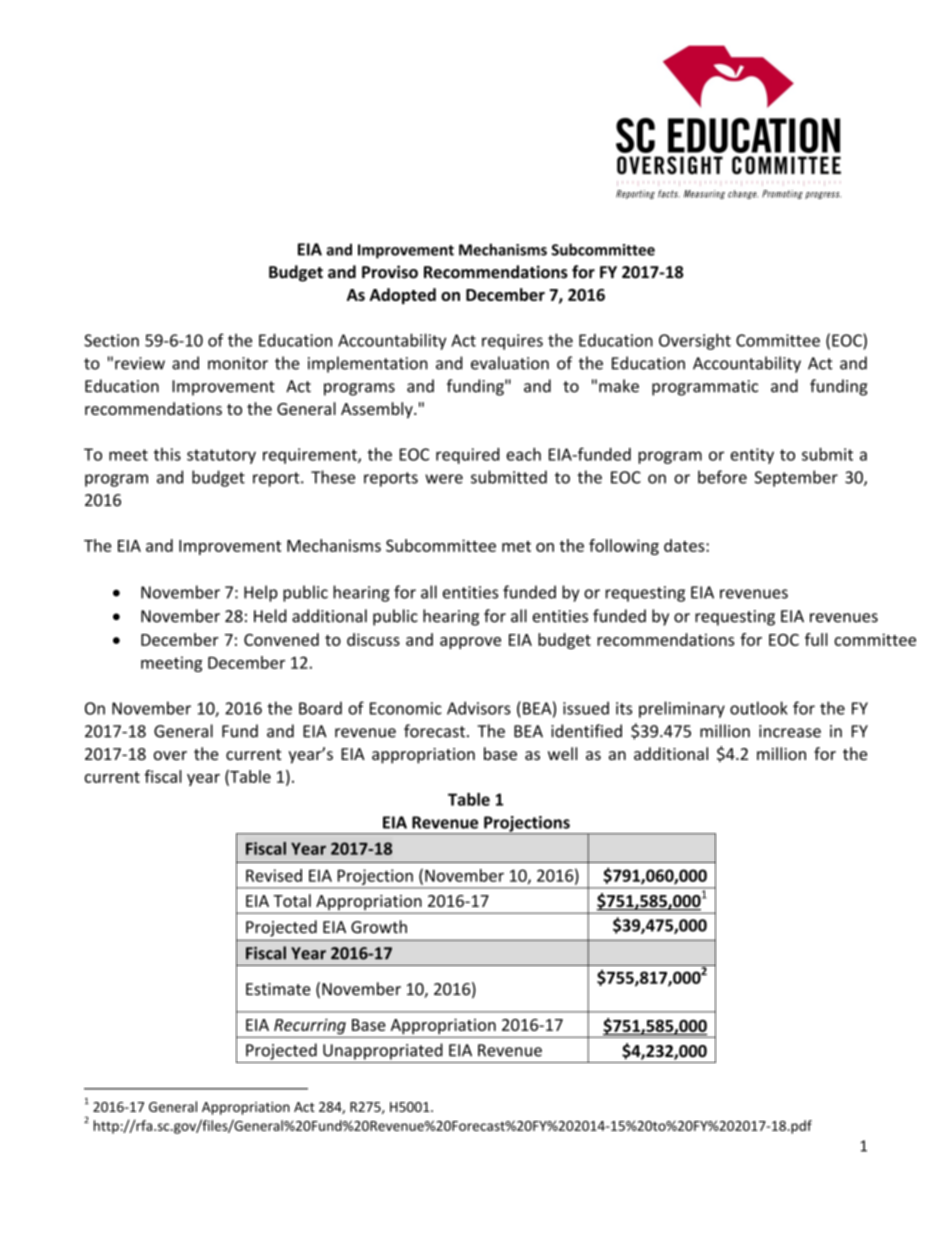 The height and width of the page is (1233, 952). I want to click on approve, so click(470, 643).
